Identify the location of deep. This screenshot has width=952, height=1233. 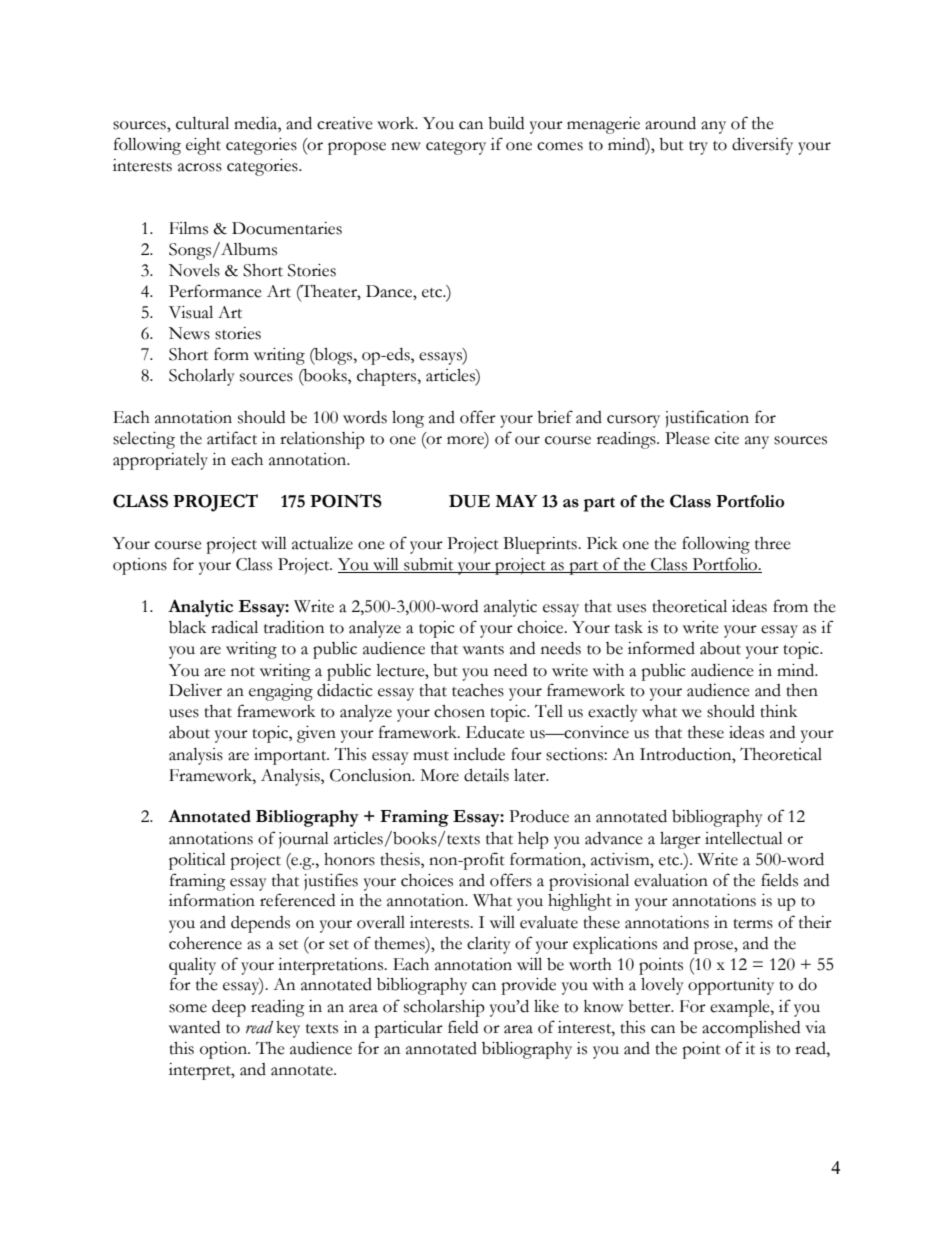
(229, 1008).
